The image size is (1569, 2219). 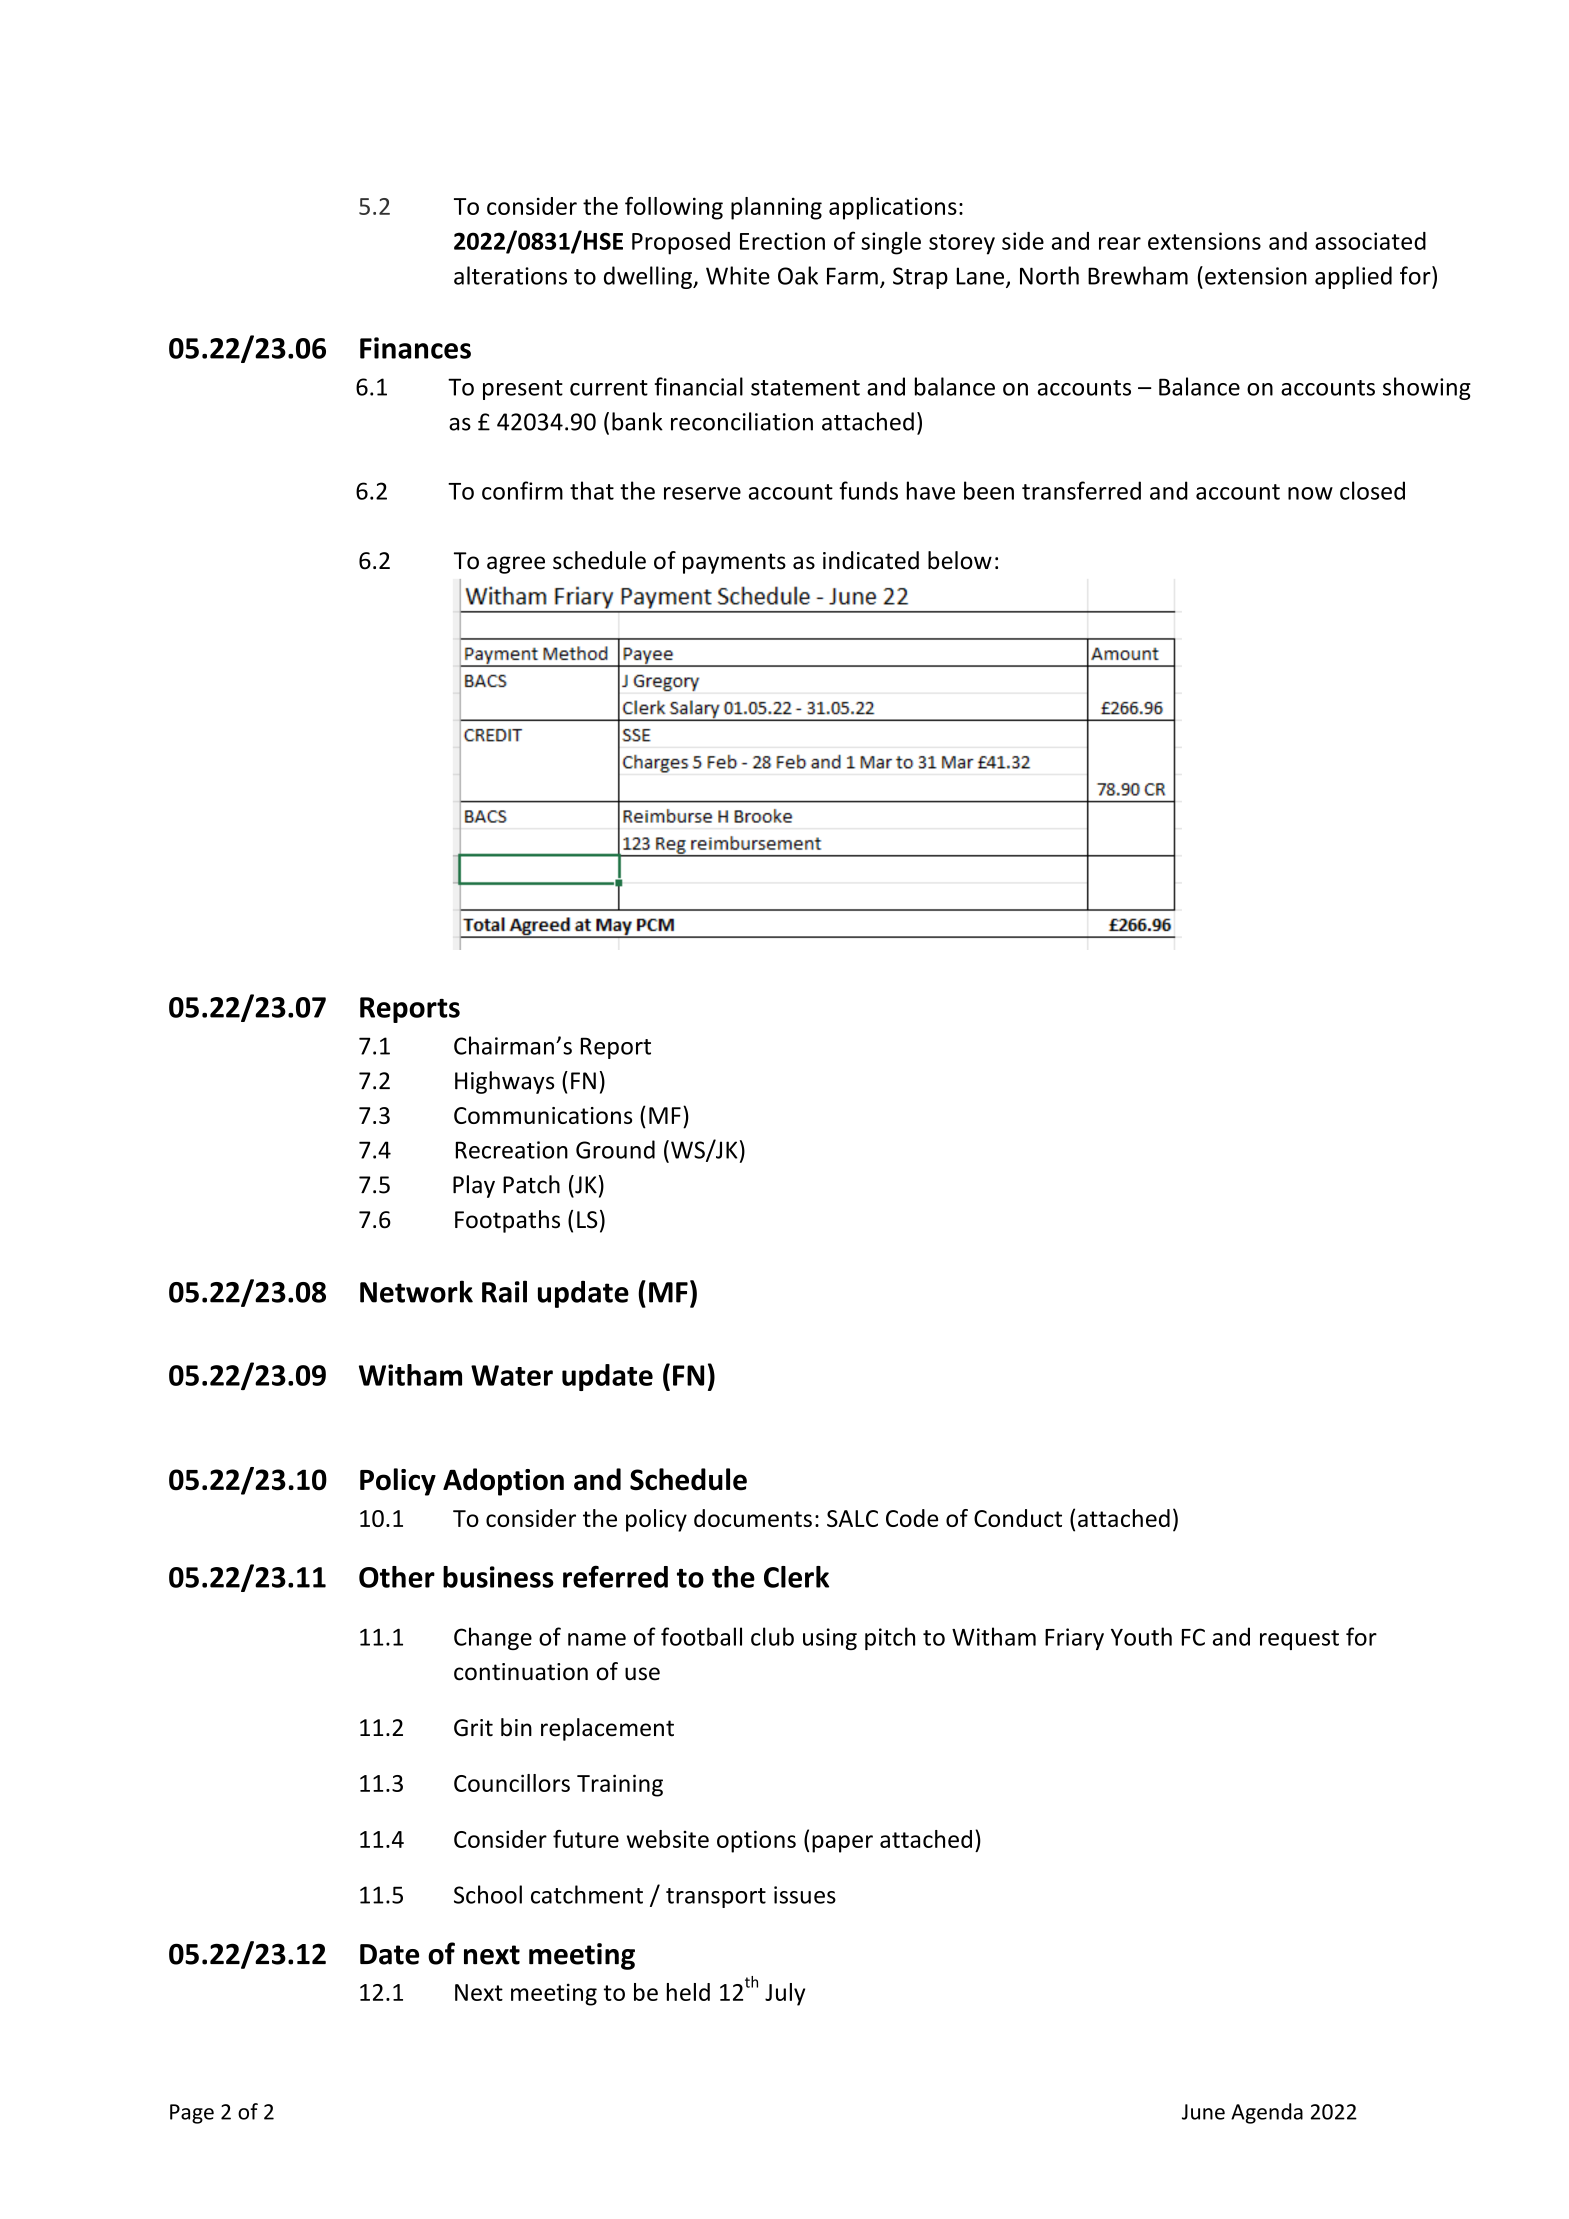 I want to click on Ground, so click(x=615, y=1149).
